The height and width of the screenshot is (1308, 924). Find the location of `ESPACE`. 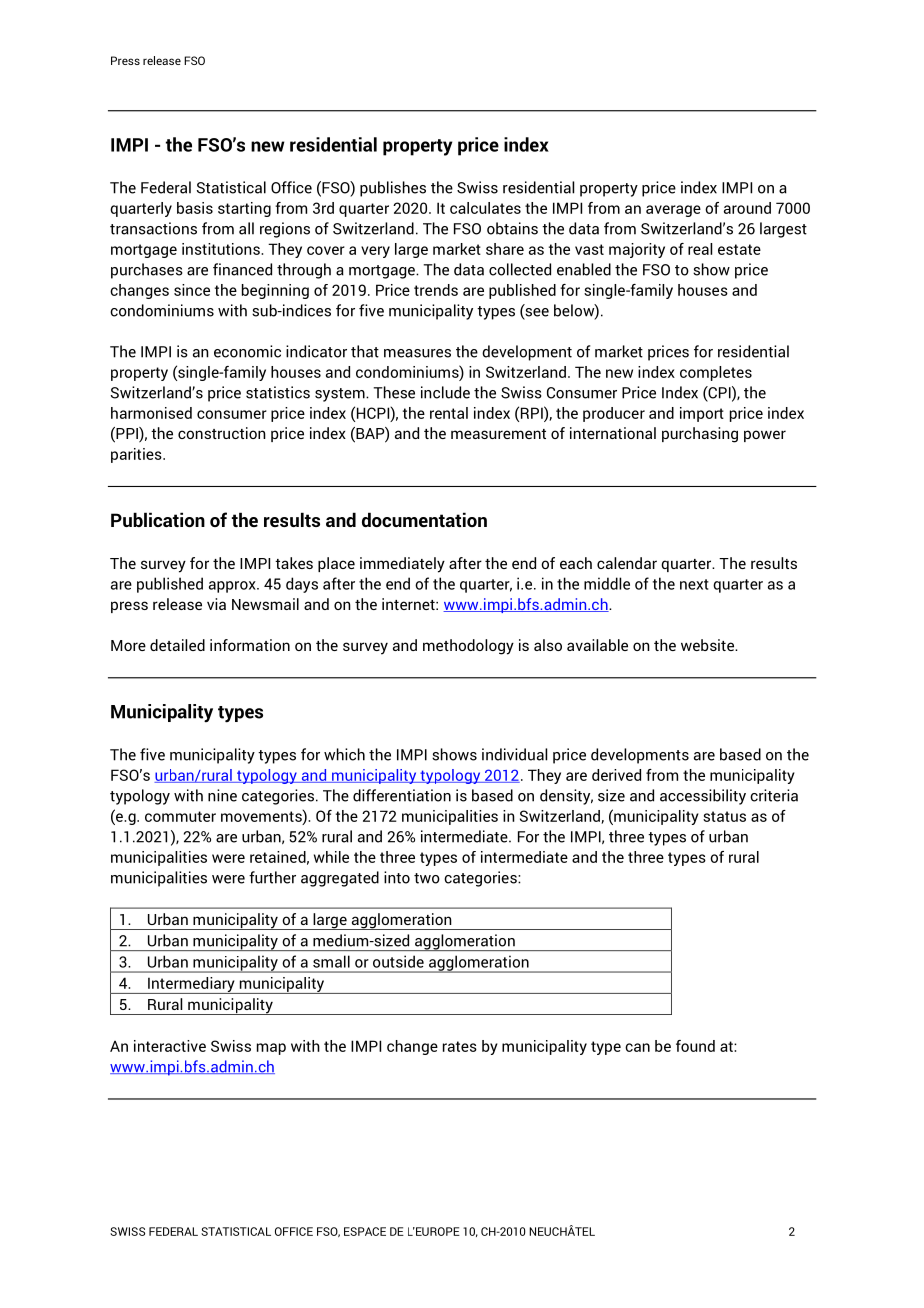

ESPACE is located at coordinates (365, 1231).
